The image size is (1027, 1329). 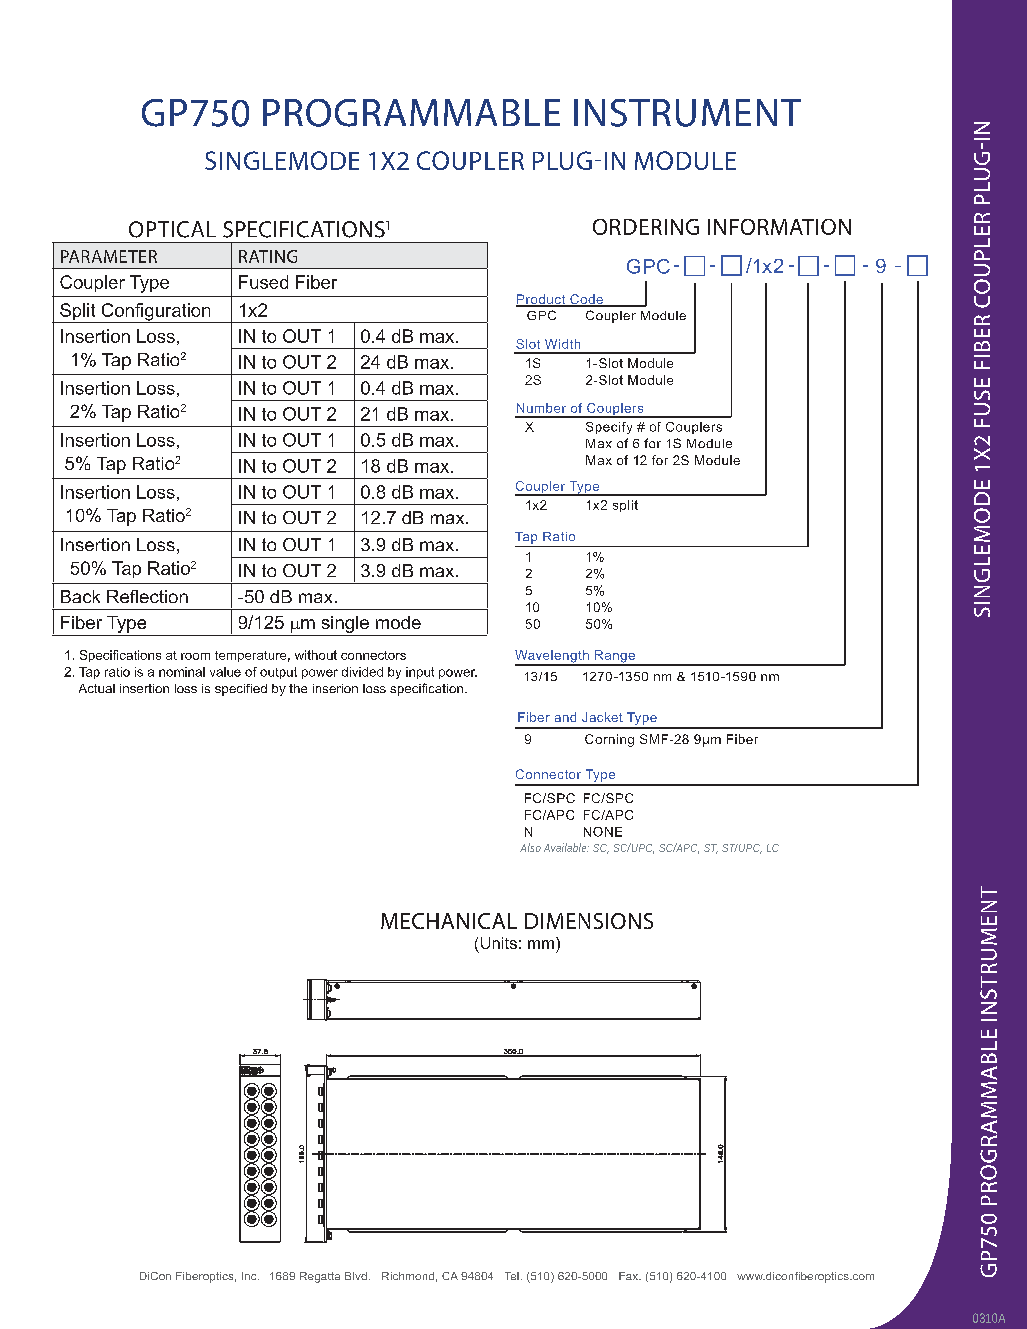 What do you see at coordinates (449, 921) in the screenshot?
I see `MECHANICAL` at bounding box center [449, 921].
